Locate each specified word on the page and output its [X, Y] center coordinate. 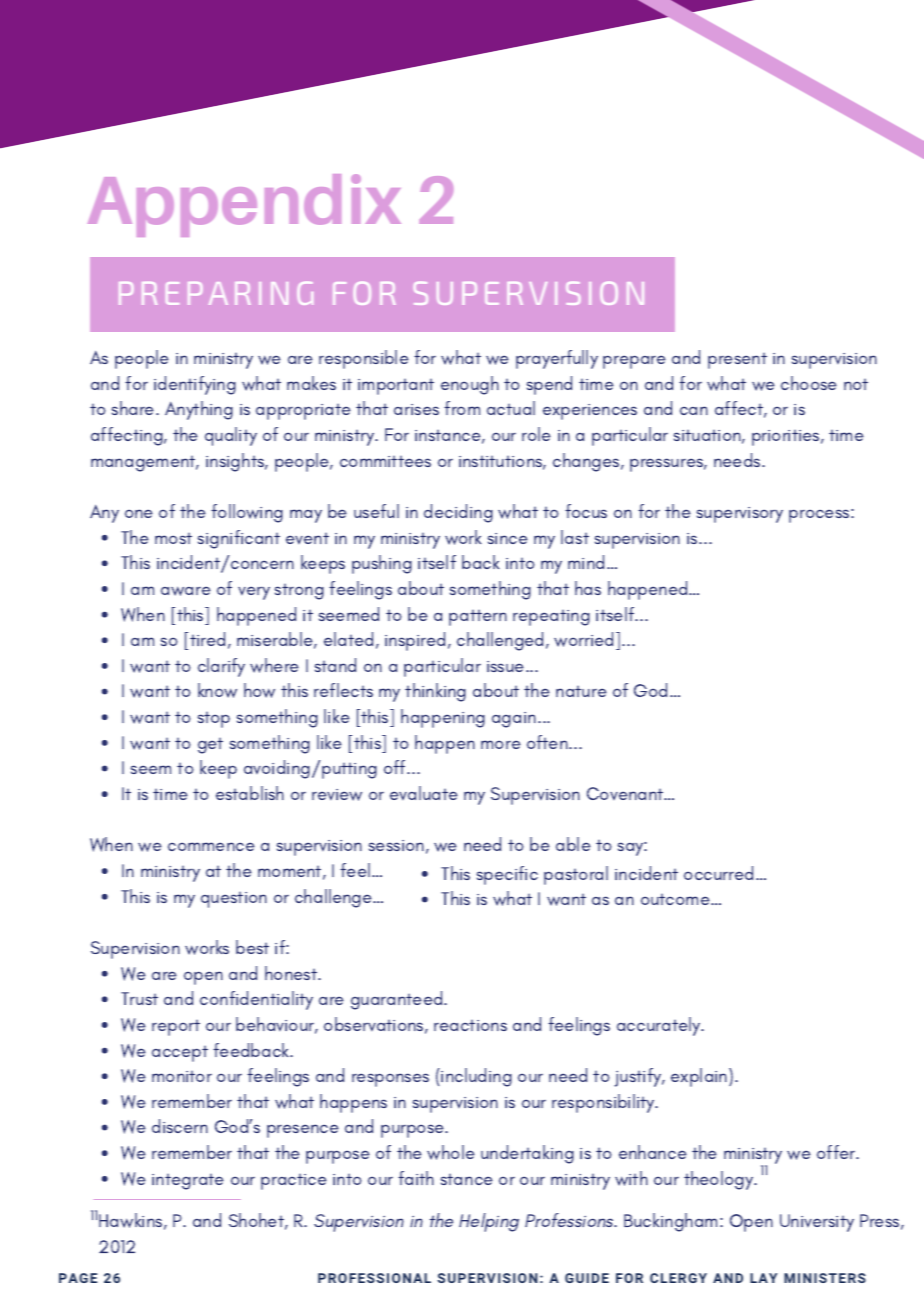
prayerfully [557, 359]
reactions [470, 1025]
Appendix [244, 205]
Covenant [626, 793]
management [144, 464]
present [737, 361]
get [210, 746]
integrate [188, 1182]
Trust [139, 998]
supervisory [740, 515]
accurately [660, 1026]
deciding [458, 513]
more [501, 744]
